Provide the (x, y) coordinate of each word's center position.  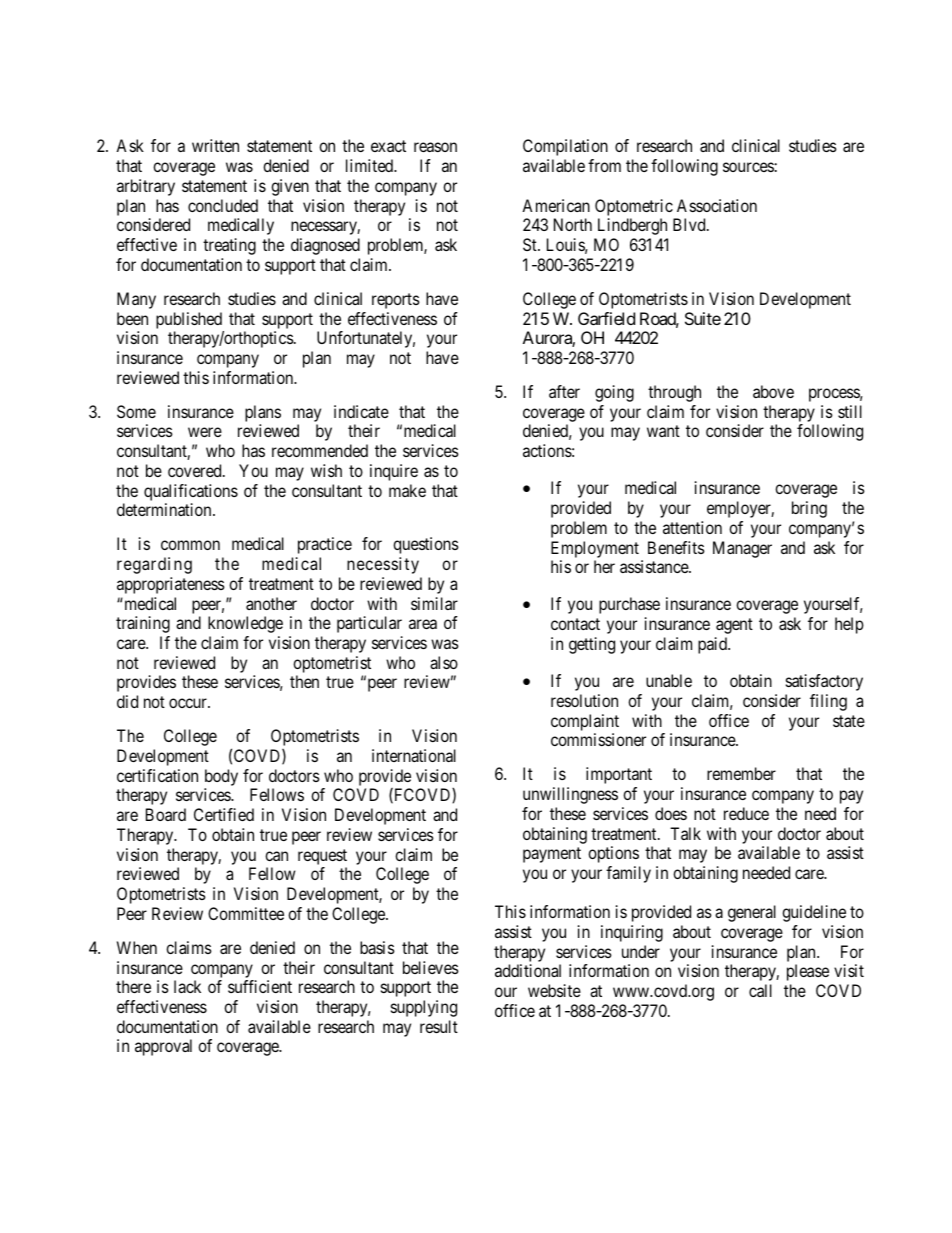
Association (717, 205)
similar (434, 603)
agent (734, 626)
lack (187, 986)
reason (435, 147)
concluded (223, 205)
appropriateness (171, 585)
